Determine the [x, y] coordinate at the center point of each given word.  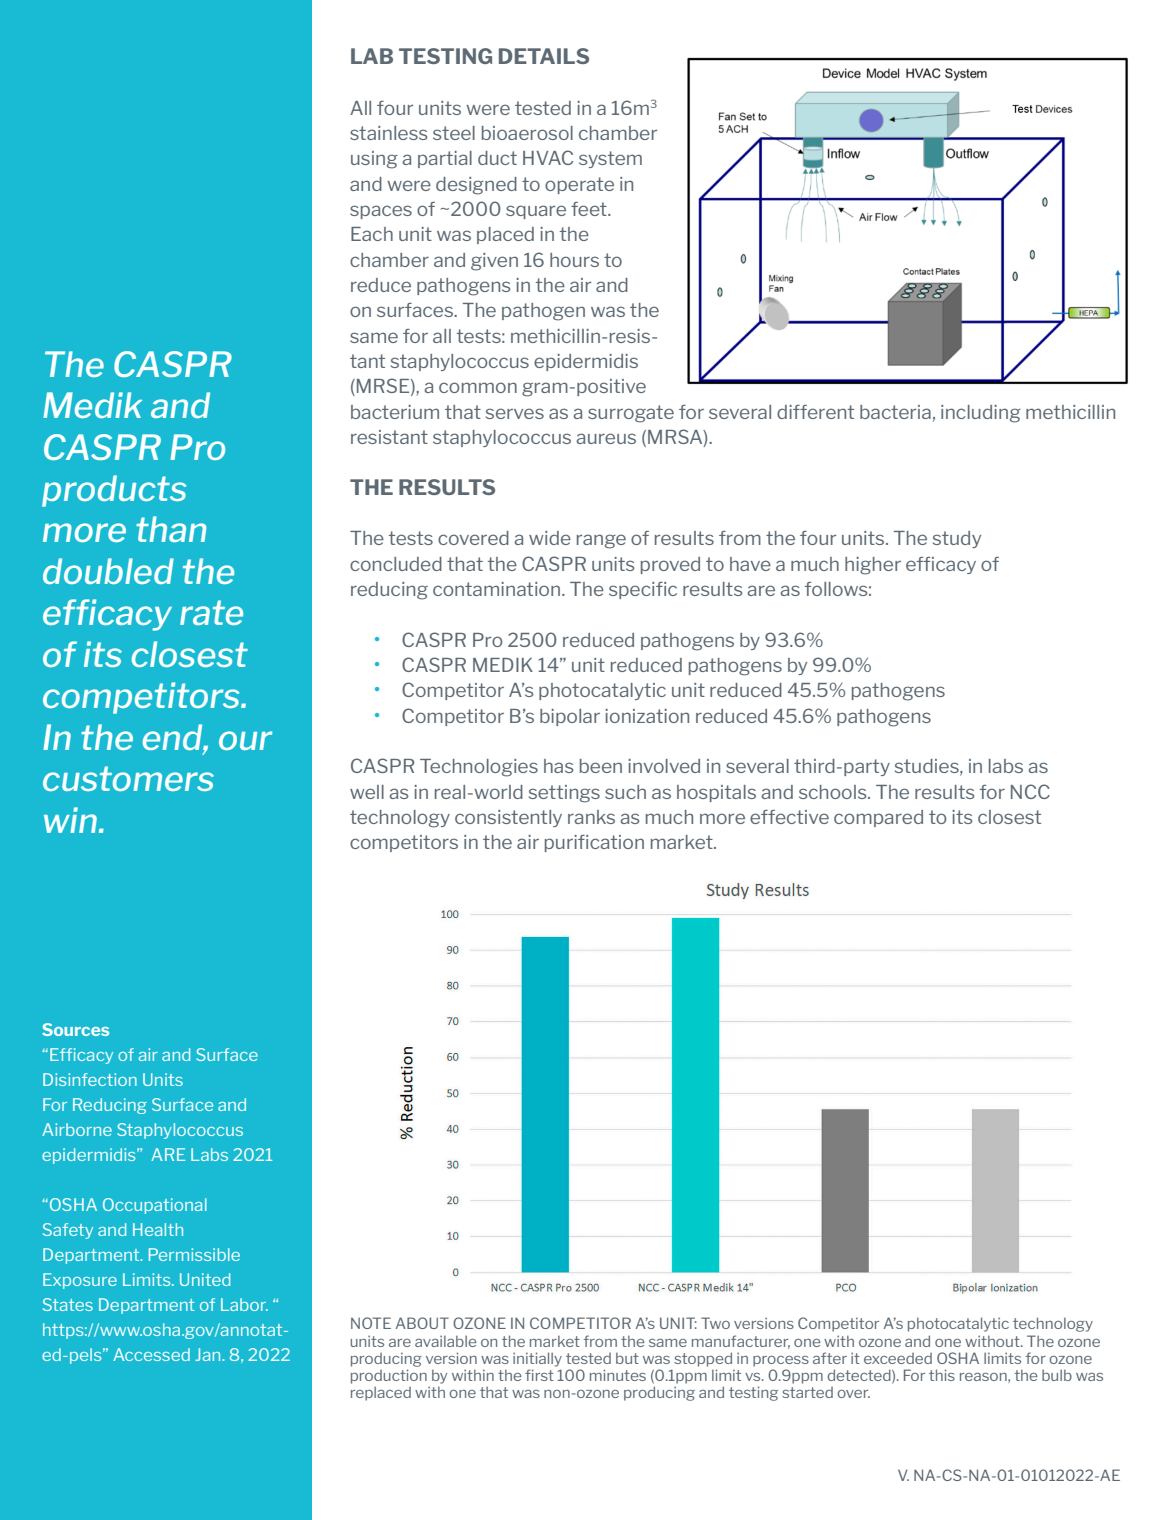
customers [128, 778]
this [942, 1375]
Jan [209, 1354]
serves [515, 413]
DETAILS [544, 56]
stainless [389, 133]
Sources [75, 1029]
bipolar [570, 717]
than [171, 529]
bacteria [895, 412]
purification [594, 843]
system [610, 159]
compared [878, 818]
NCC [1030, 791]
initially [537, 1359]
